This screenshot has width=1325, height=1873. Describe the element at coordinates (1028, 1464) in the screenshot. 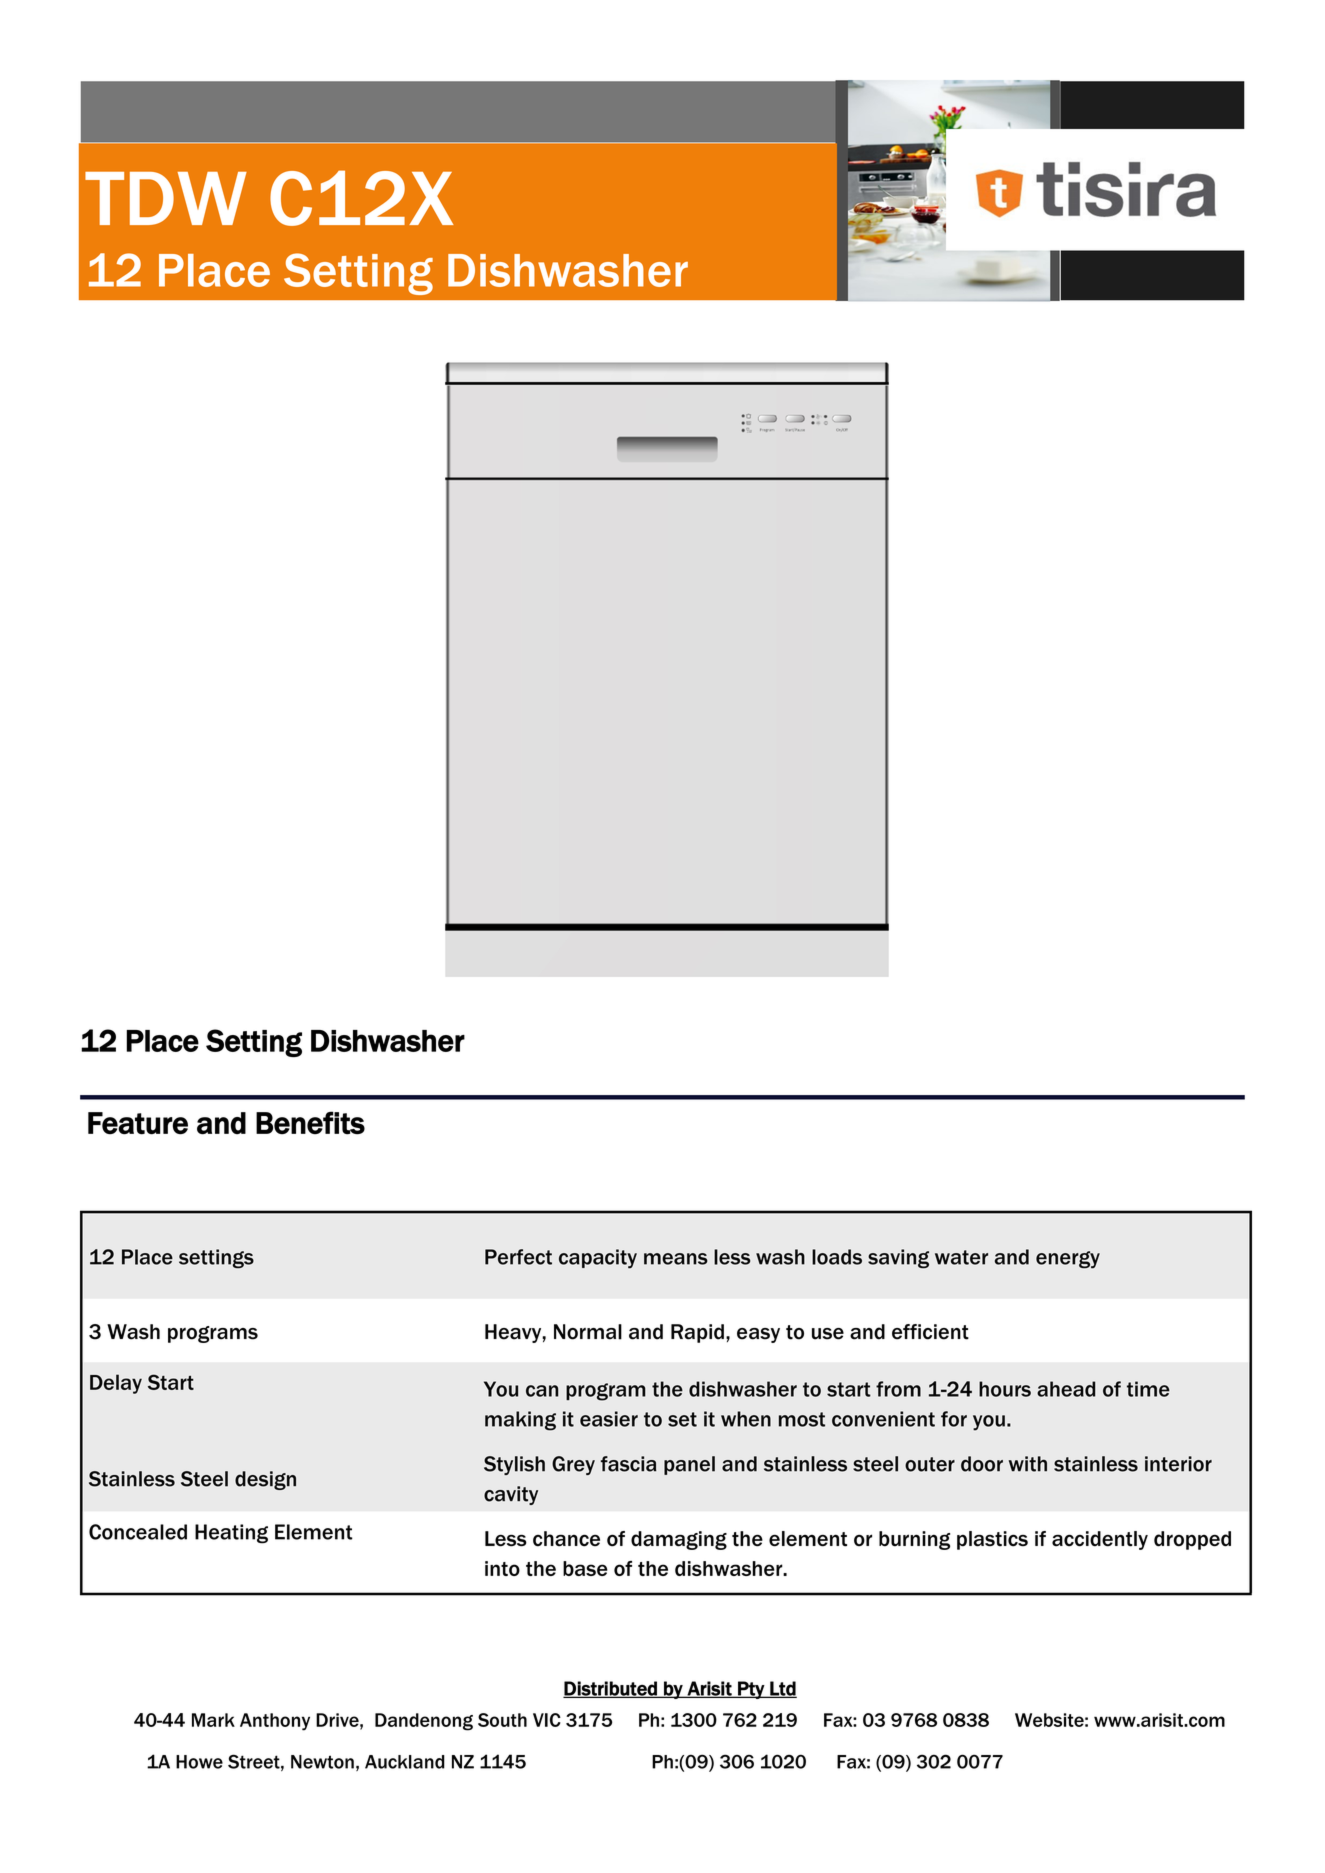

I see `with` at that location.
